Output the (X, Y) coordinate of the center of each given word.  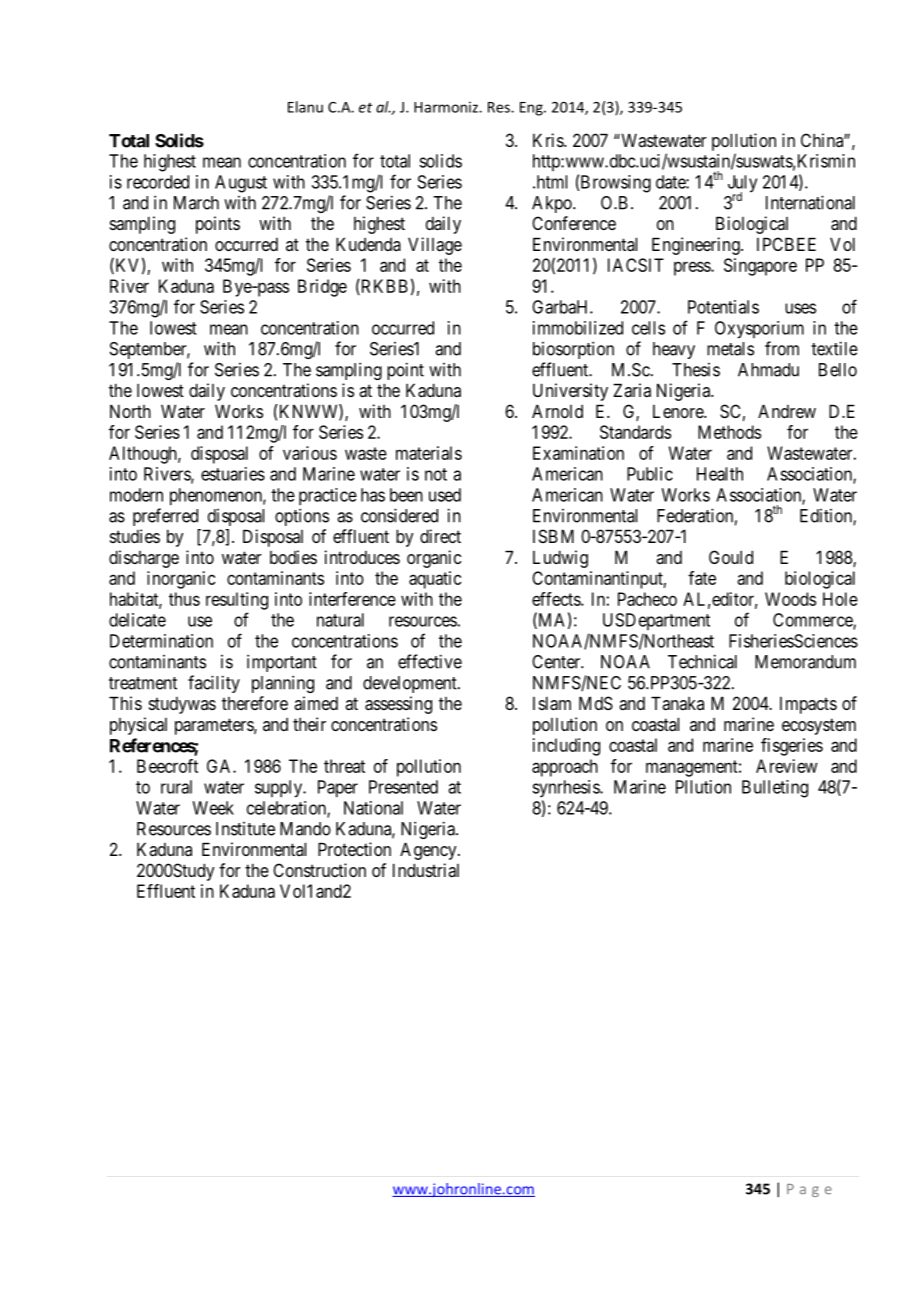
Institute (245, 829)
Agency (429, 851)
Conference (574, 223)
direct (440, 536)
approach (565, 768)
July (742, 185)
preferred (165, 517)
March (196, 203)
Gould (731, 557)
